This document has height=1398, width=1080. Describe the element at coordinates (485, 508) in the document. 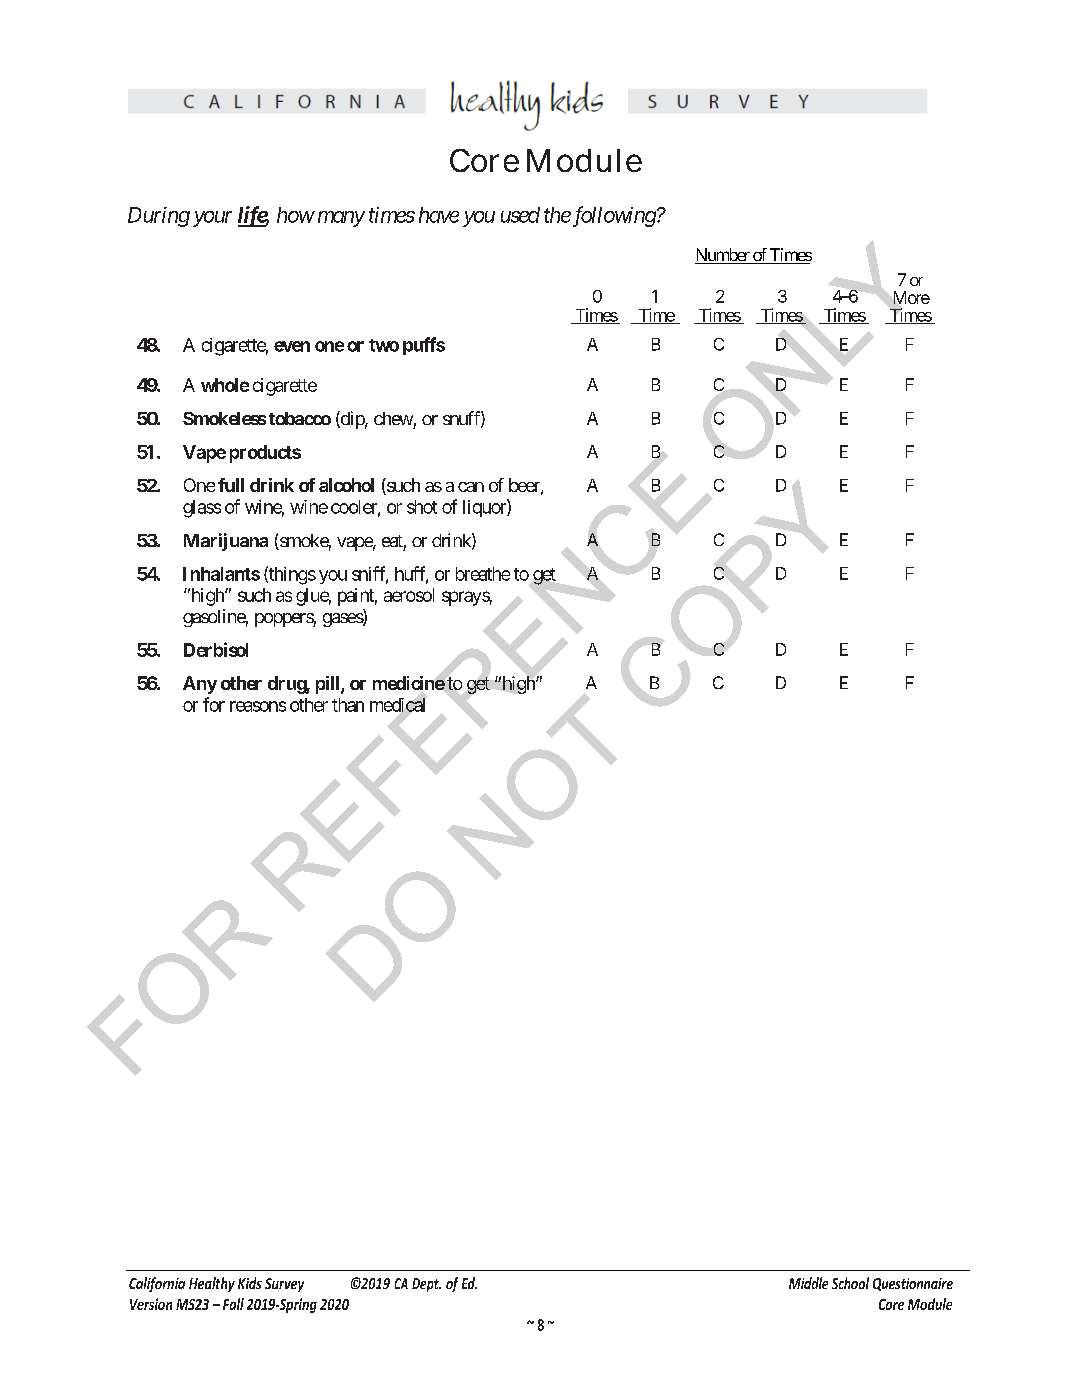

I see `liquor` at that location.
